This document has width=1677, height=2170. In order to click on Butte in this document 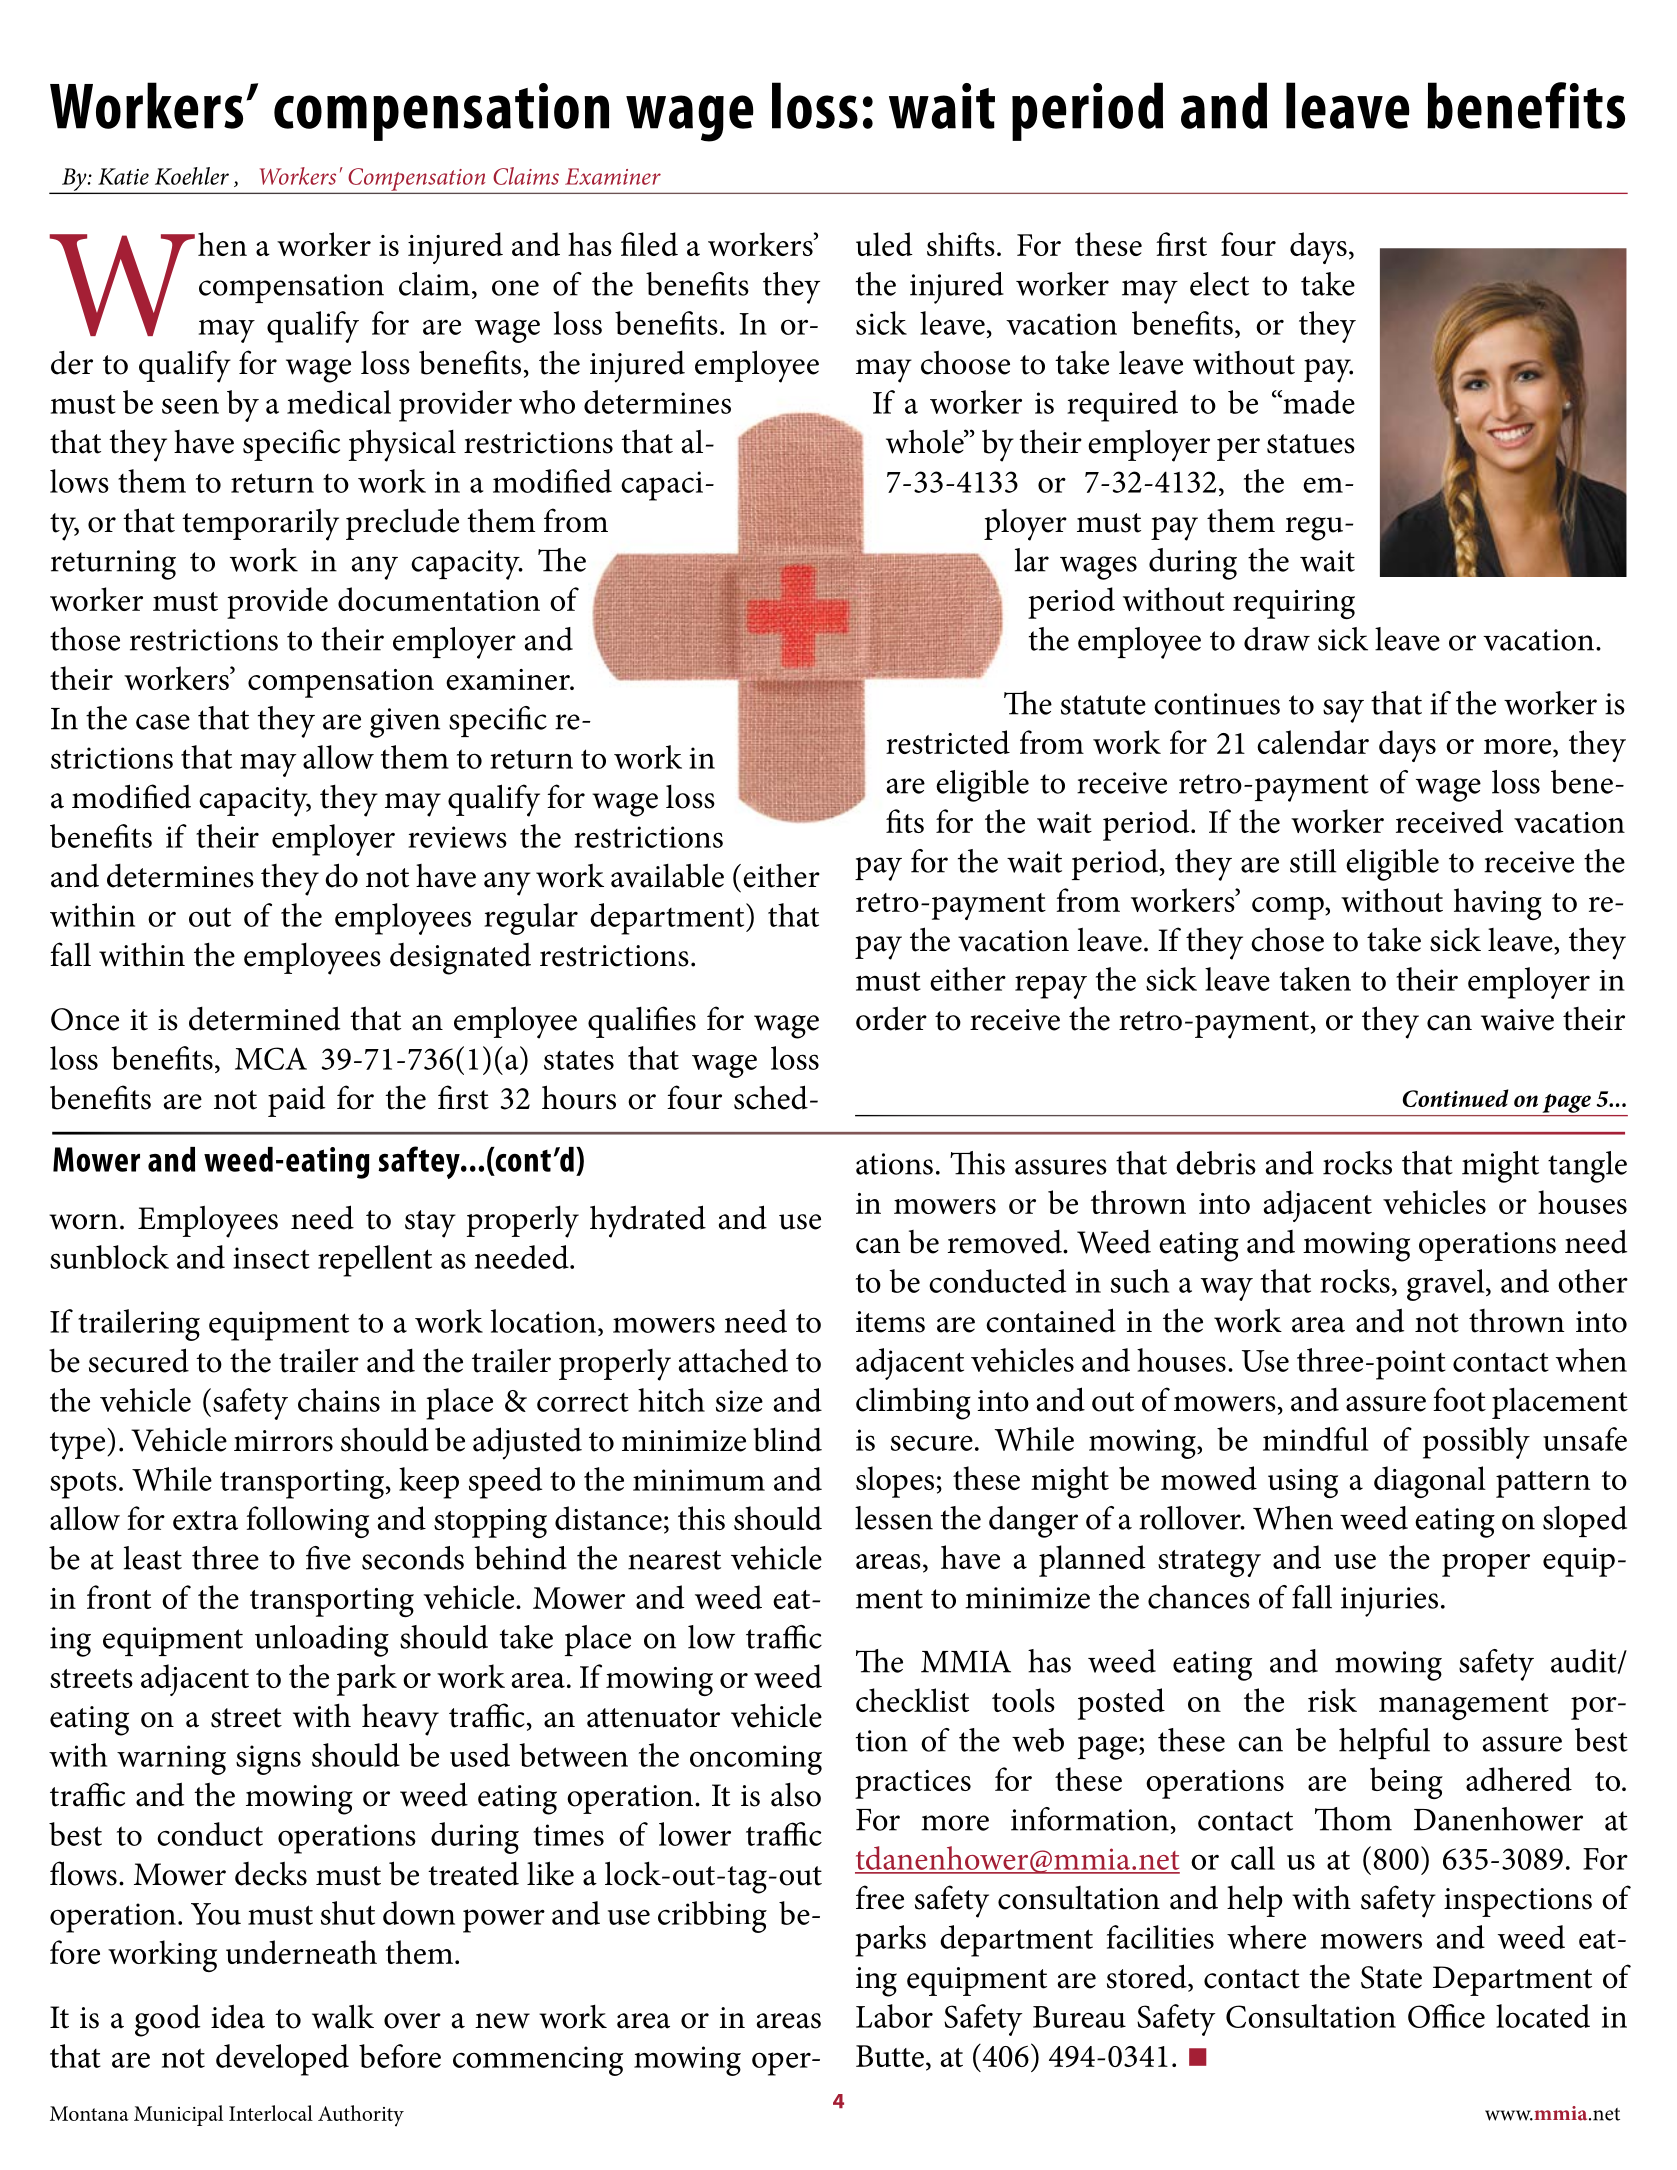, I will do `click(890, 2056)`.
